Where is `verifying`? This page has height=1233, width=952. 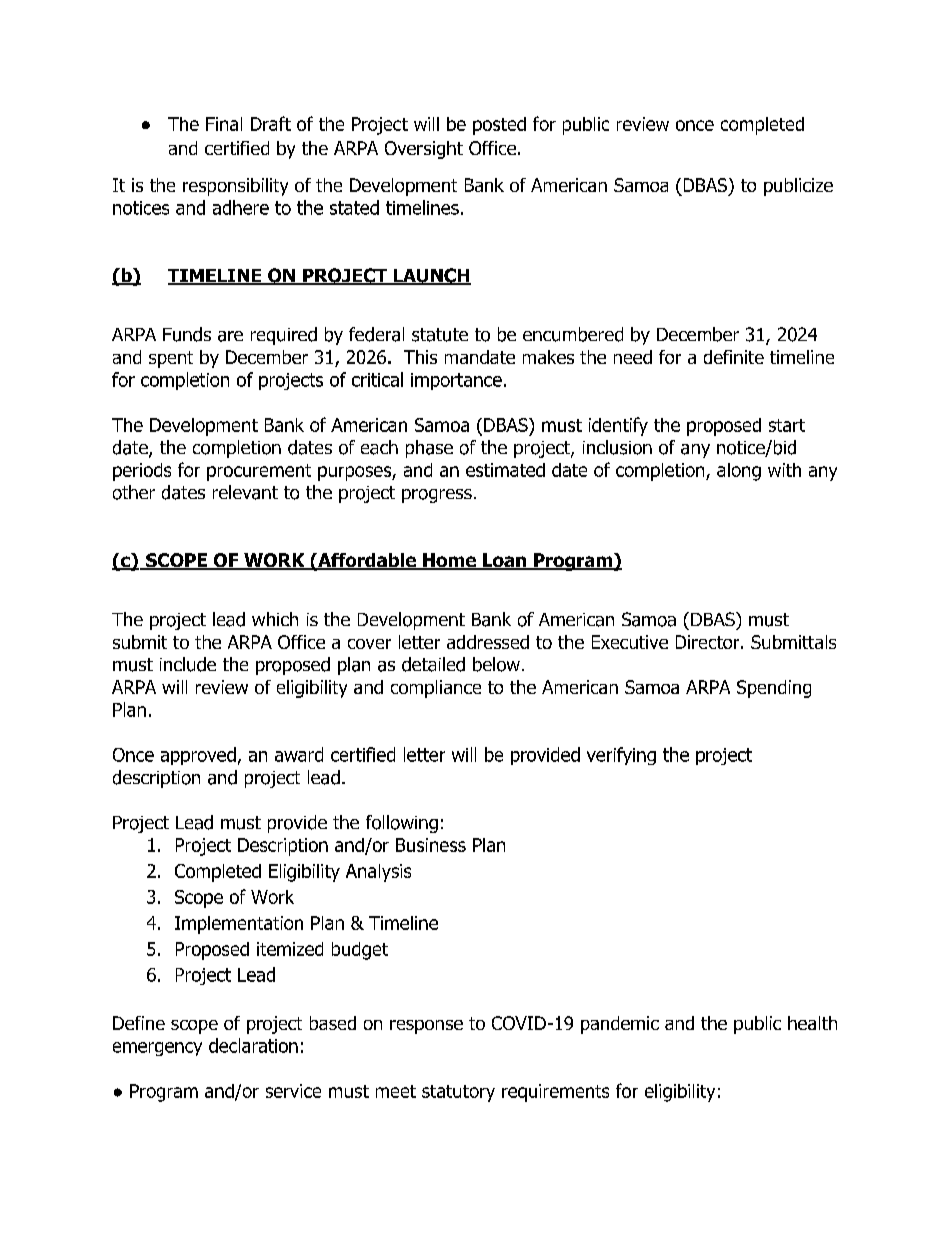 verifying is located at coordinates (621, 756).
